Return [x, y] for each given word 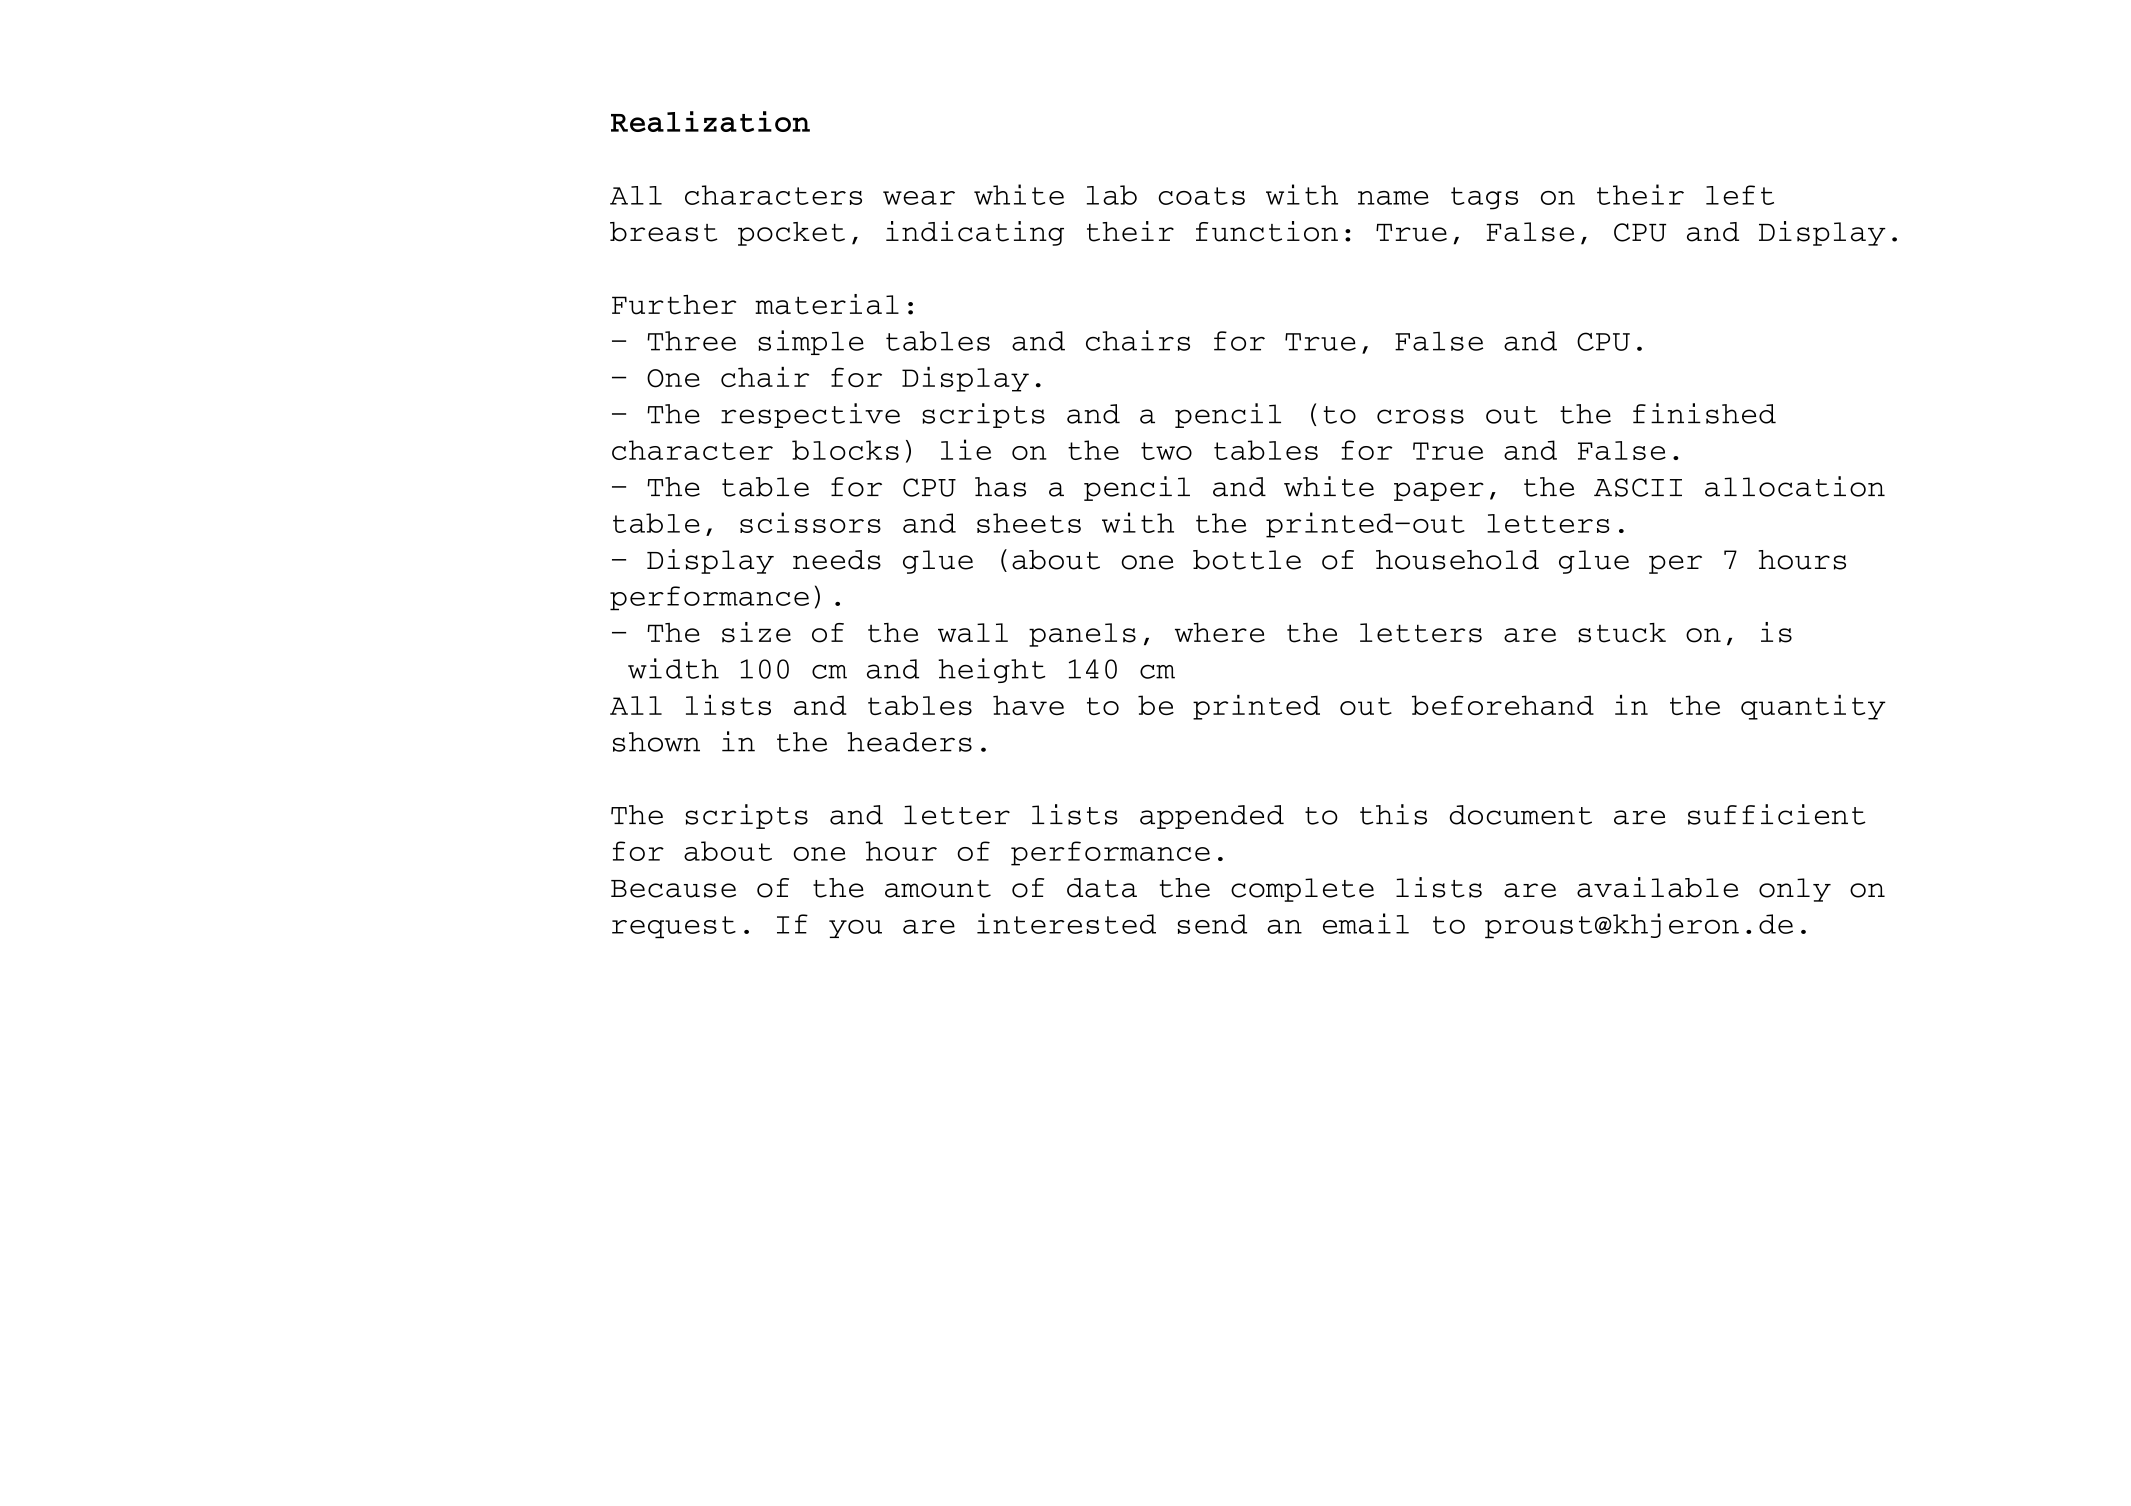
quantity [1813, 707]
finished [1704, 413]
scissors [810, 522]
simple [811, 342]
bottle [1247, 560]
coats [1202, 196]
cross [1420, 416]
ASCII [1638, 487]
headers [909, 742]
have [1028, 705]
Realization [710, 121]
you [855, 928]
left [1740, 195]
